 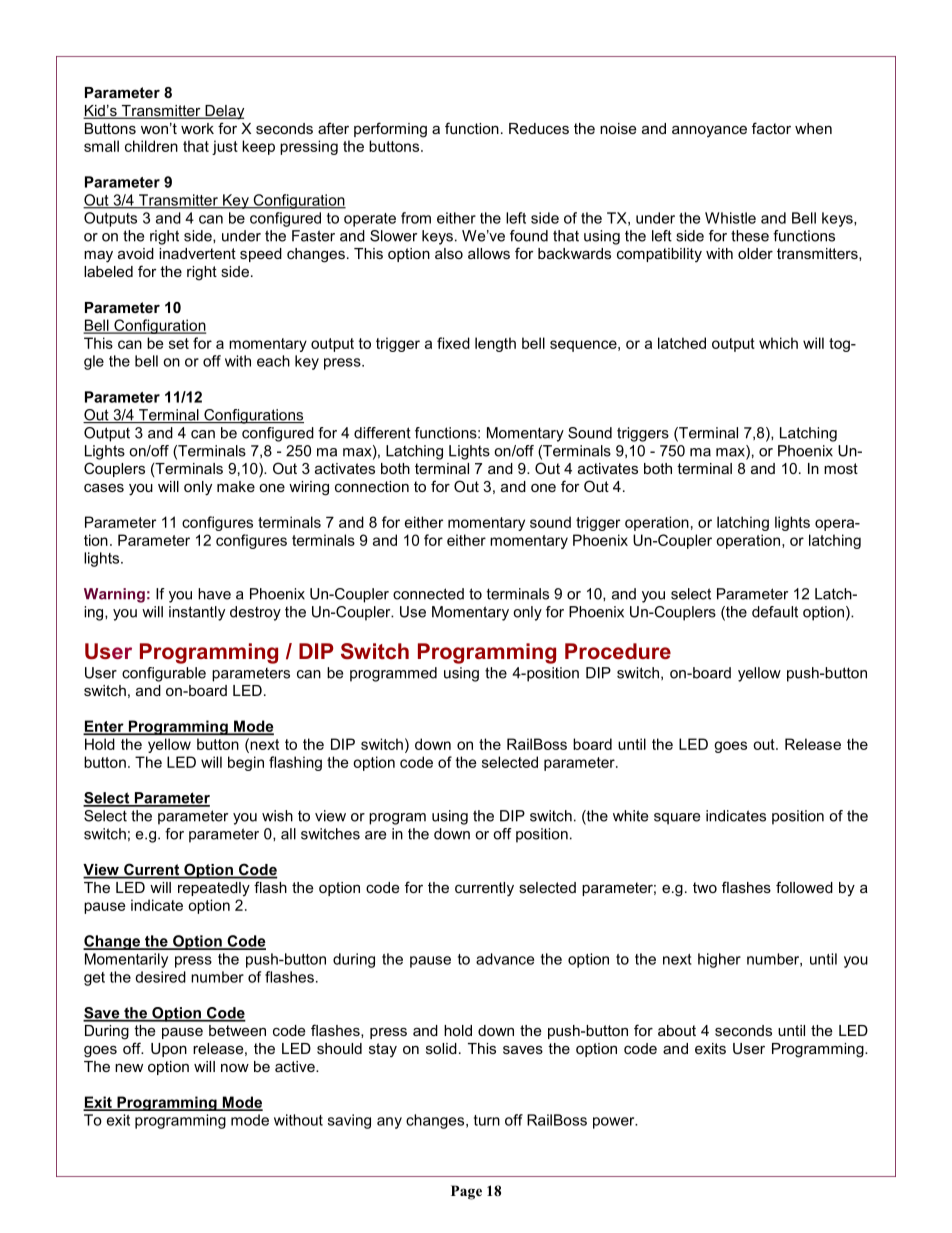 What do you see at coordinates (771, 128) in the screenshot?
I see `factor` at bounding box center [771, 128].
